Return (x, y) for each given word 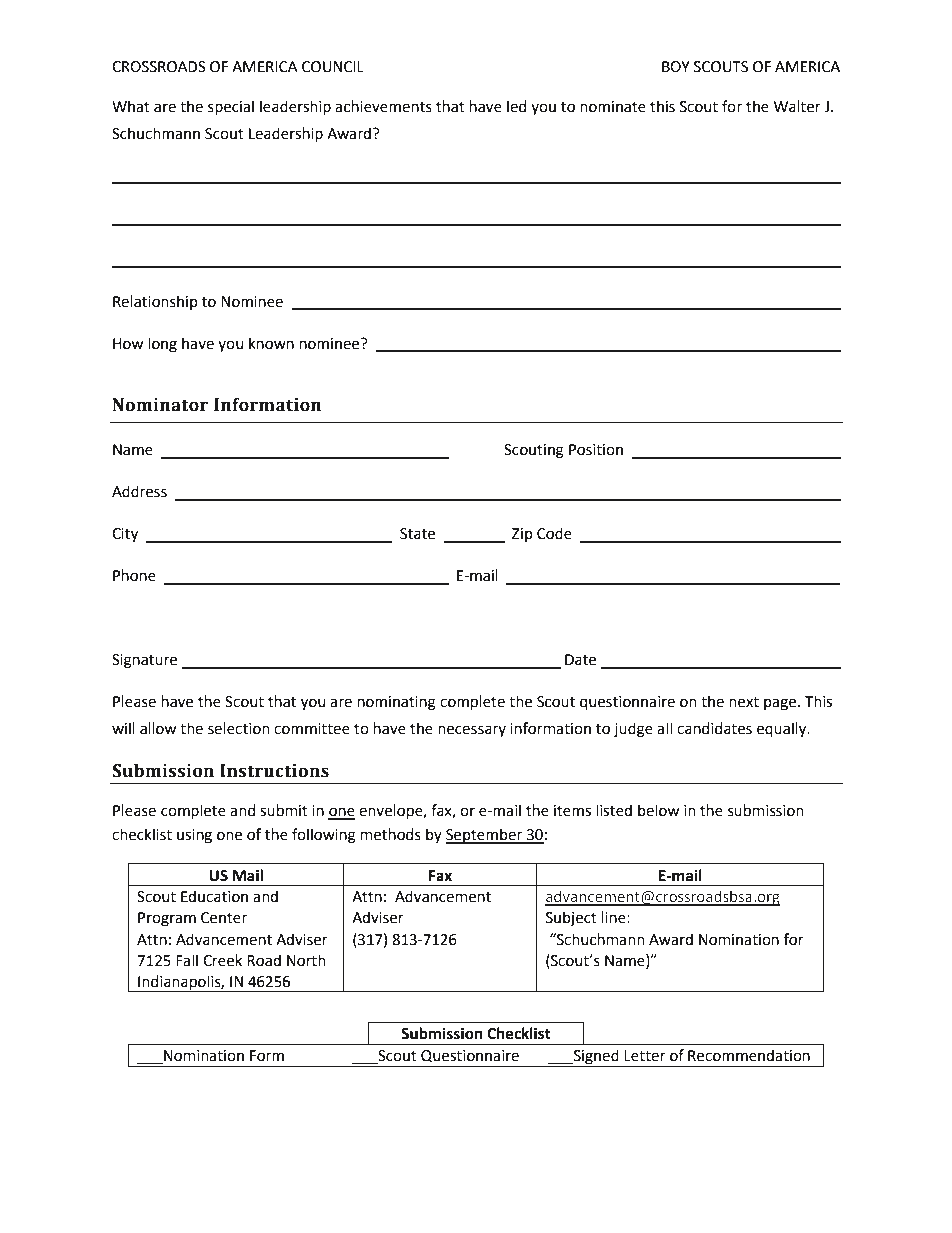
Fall (187, 960)
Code (554, 533)
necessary (472, 731)
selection (239, 728)
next (744, 702)
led (516, 106)
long (162, 345)
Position (596, 450)
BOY (676, 67)
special (231, 107)
